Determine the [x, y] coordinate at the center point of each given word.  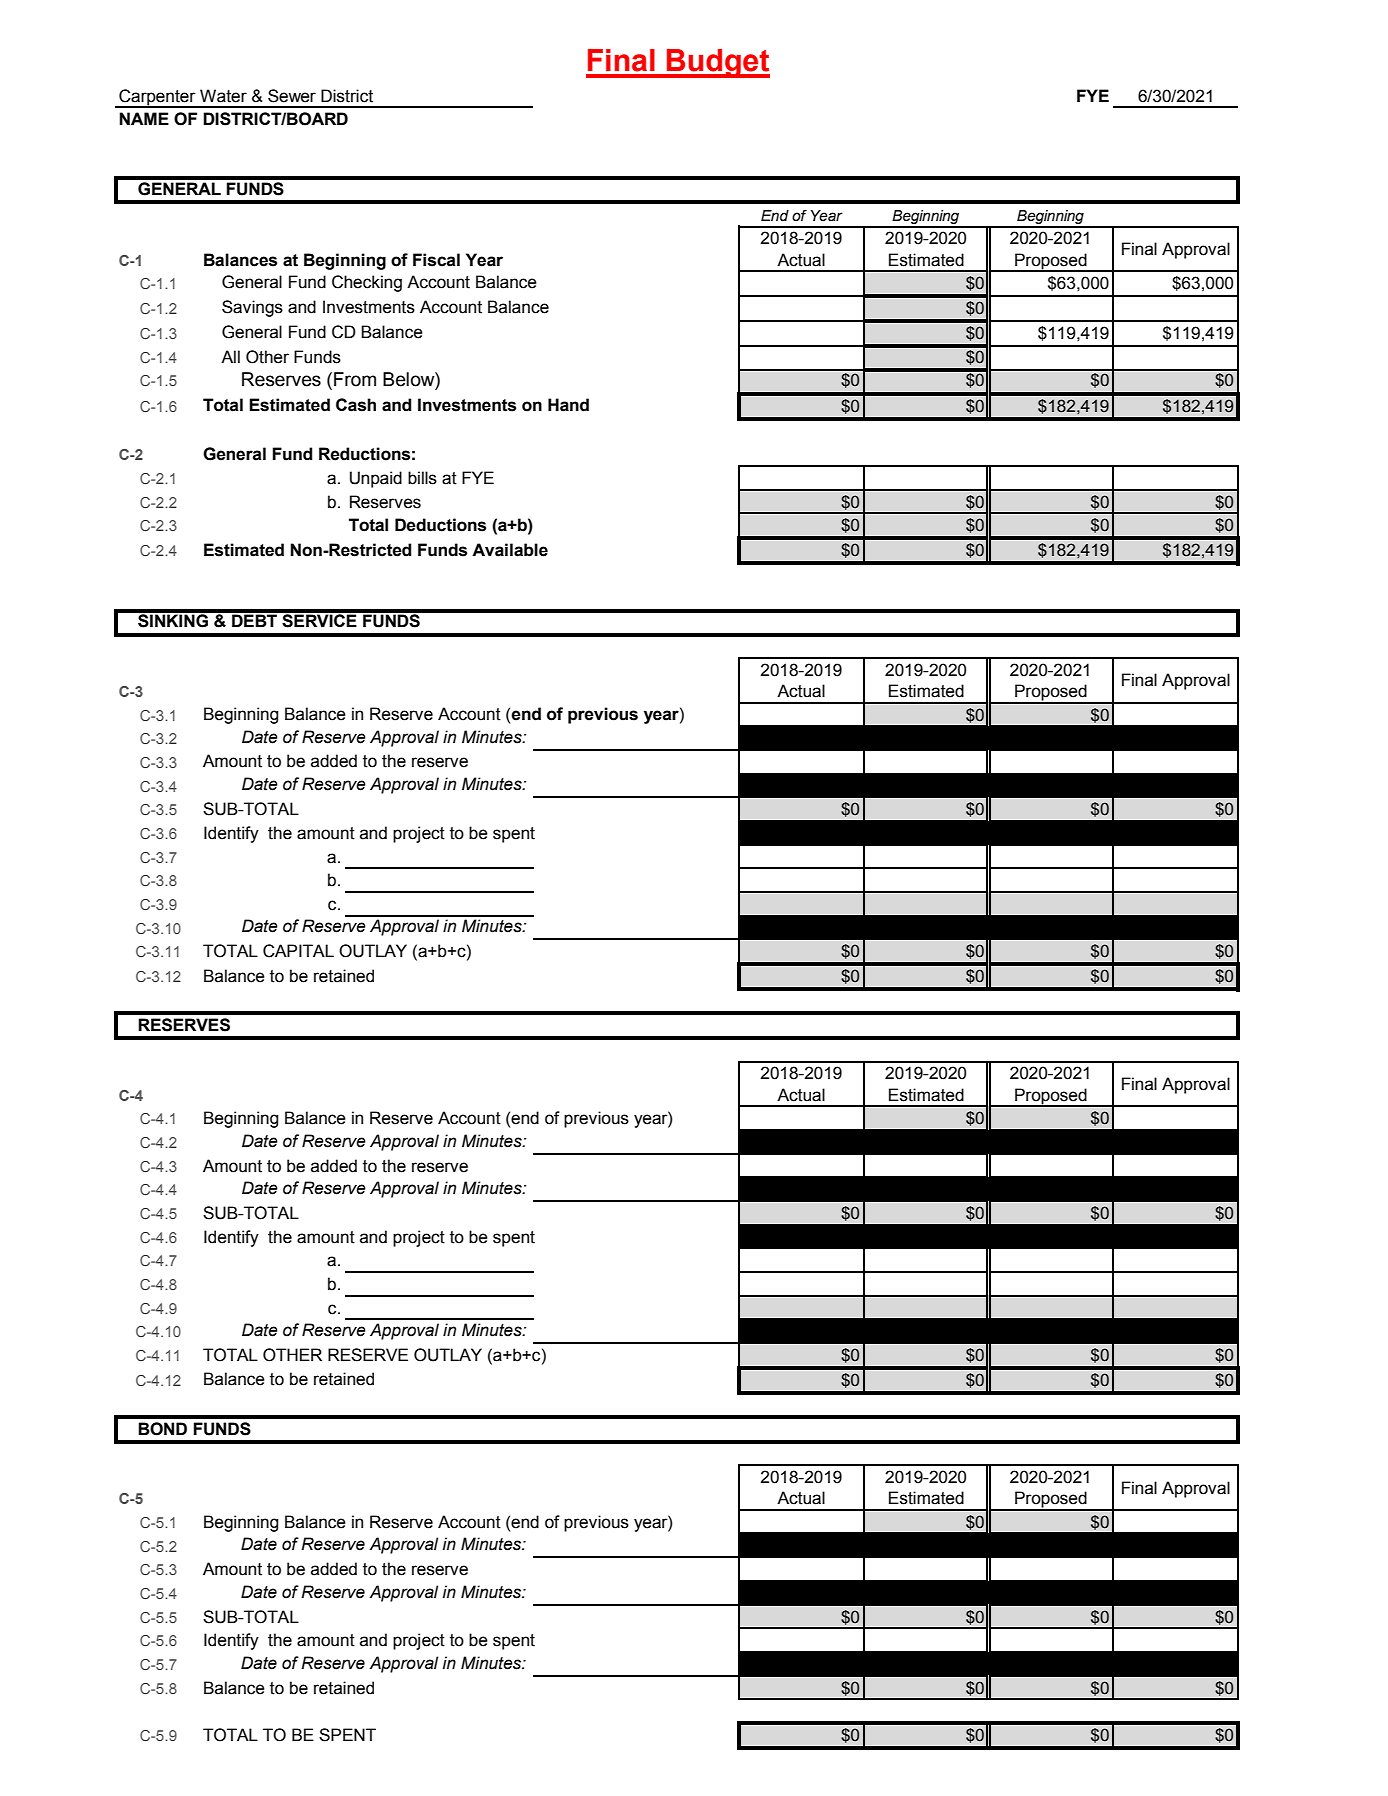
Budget [717, 63]
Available [510, 550]
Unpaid [376, 479]
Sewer [292, 96]
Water [223, 96]
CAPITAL [298, 951]
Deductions [440, 525]
